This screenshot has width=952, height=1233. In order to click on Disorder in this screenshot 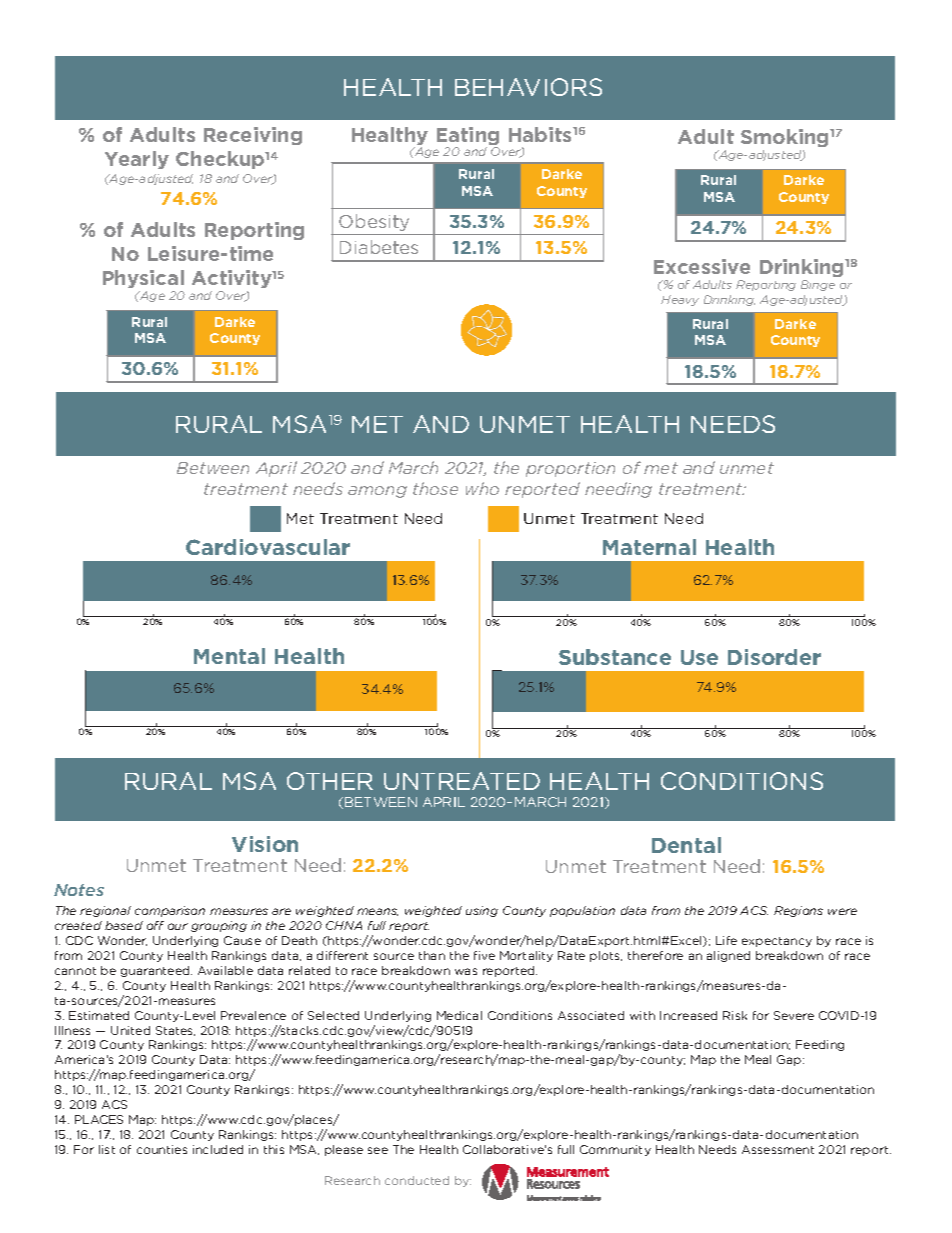, I will do `click(774, 657)`.
